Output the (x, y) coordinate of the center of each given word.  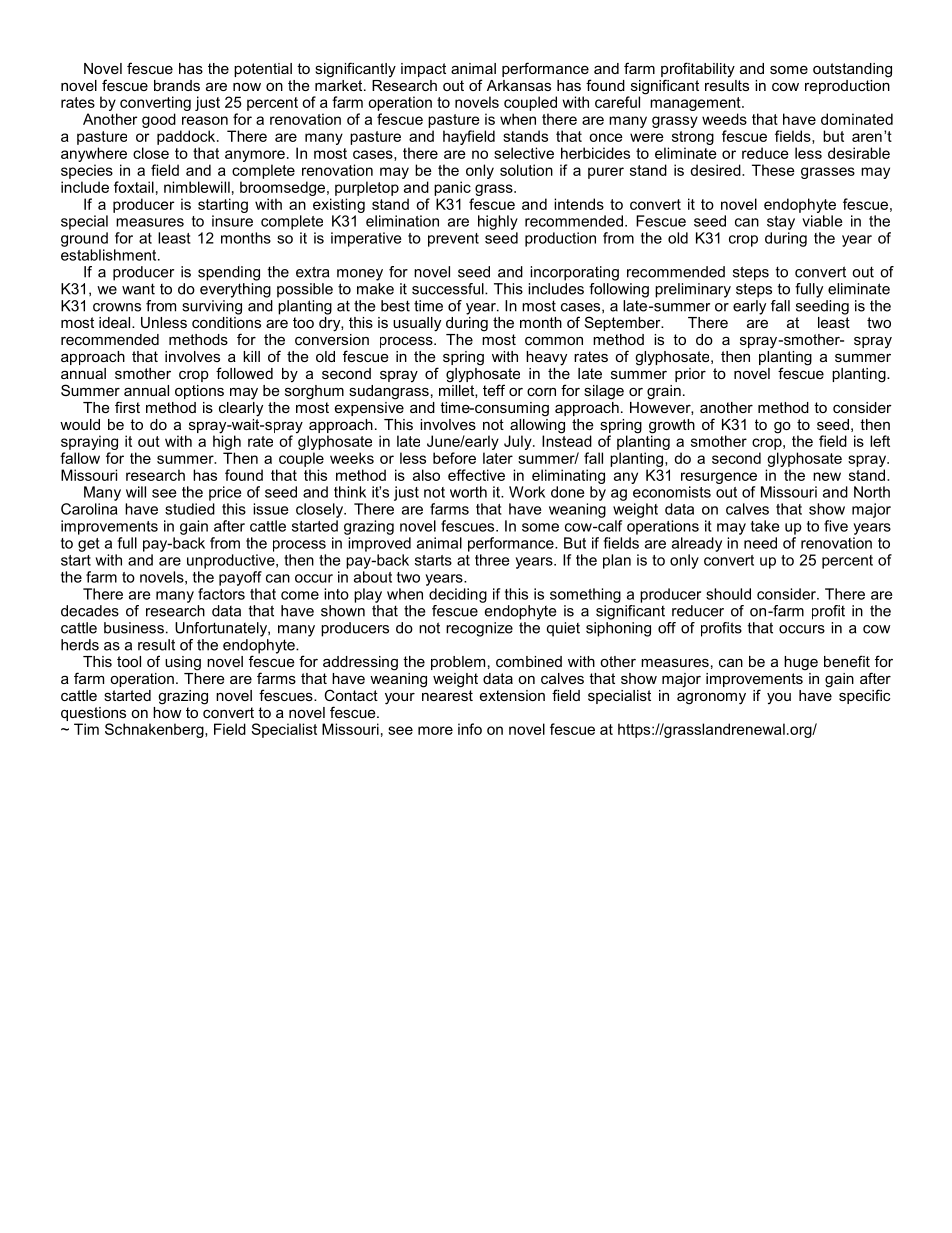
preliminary (693, 290)
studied (190, 509)
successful (449, 289)
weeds (724, 119)
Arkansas (519, 85)
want (138, 289)
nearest (447, 695)
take (765, 526)
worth (468, 492)
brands (177, 85)
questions (93, 715)
